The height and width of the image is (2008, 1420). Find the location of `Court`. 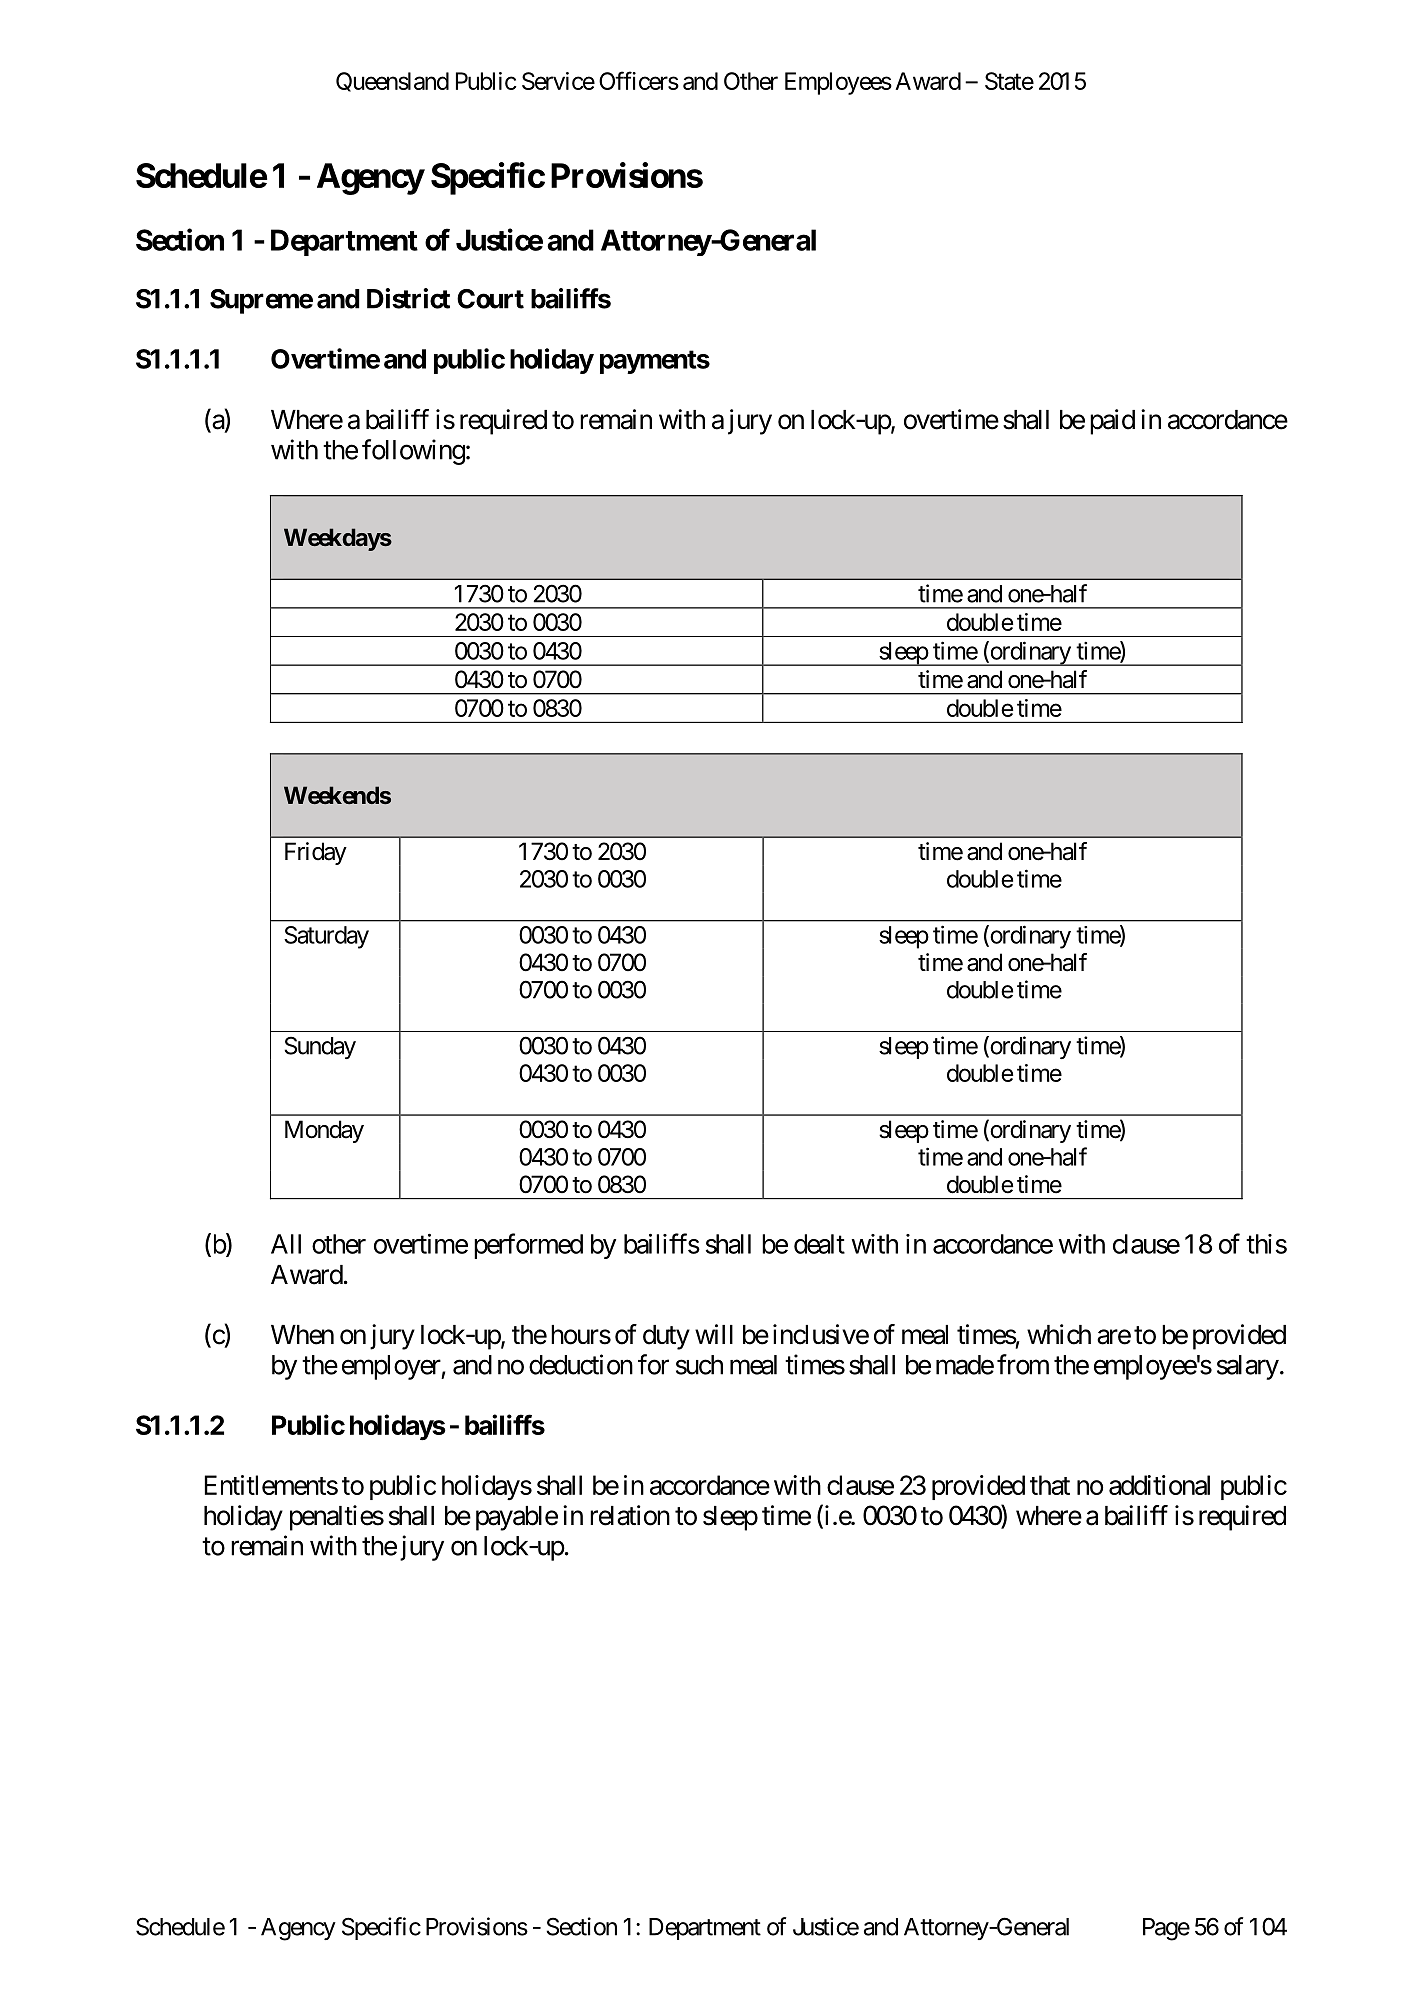

Court is located at coordinates (490, 299).
